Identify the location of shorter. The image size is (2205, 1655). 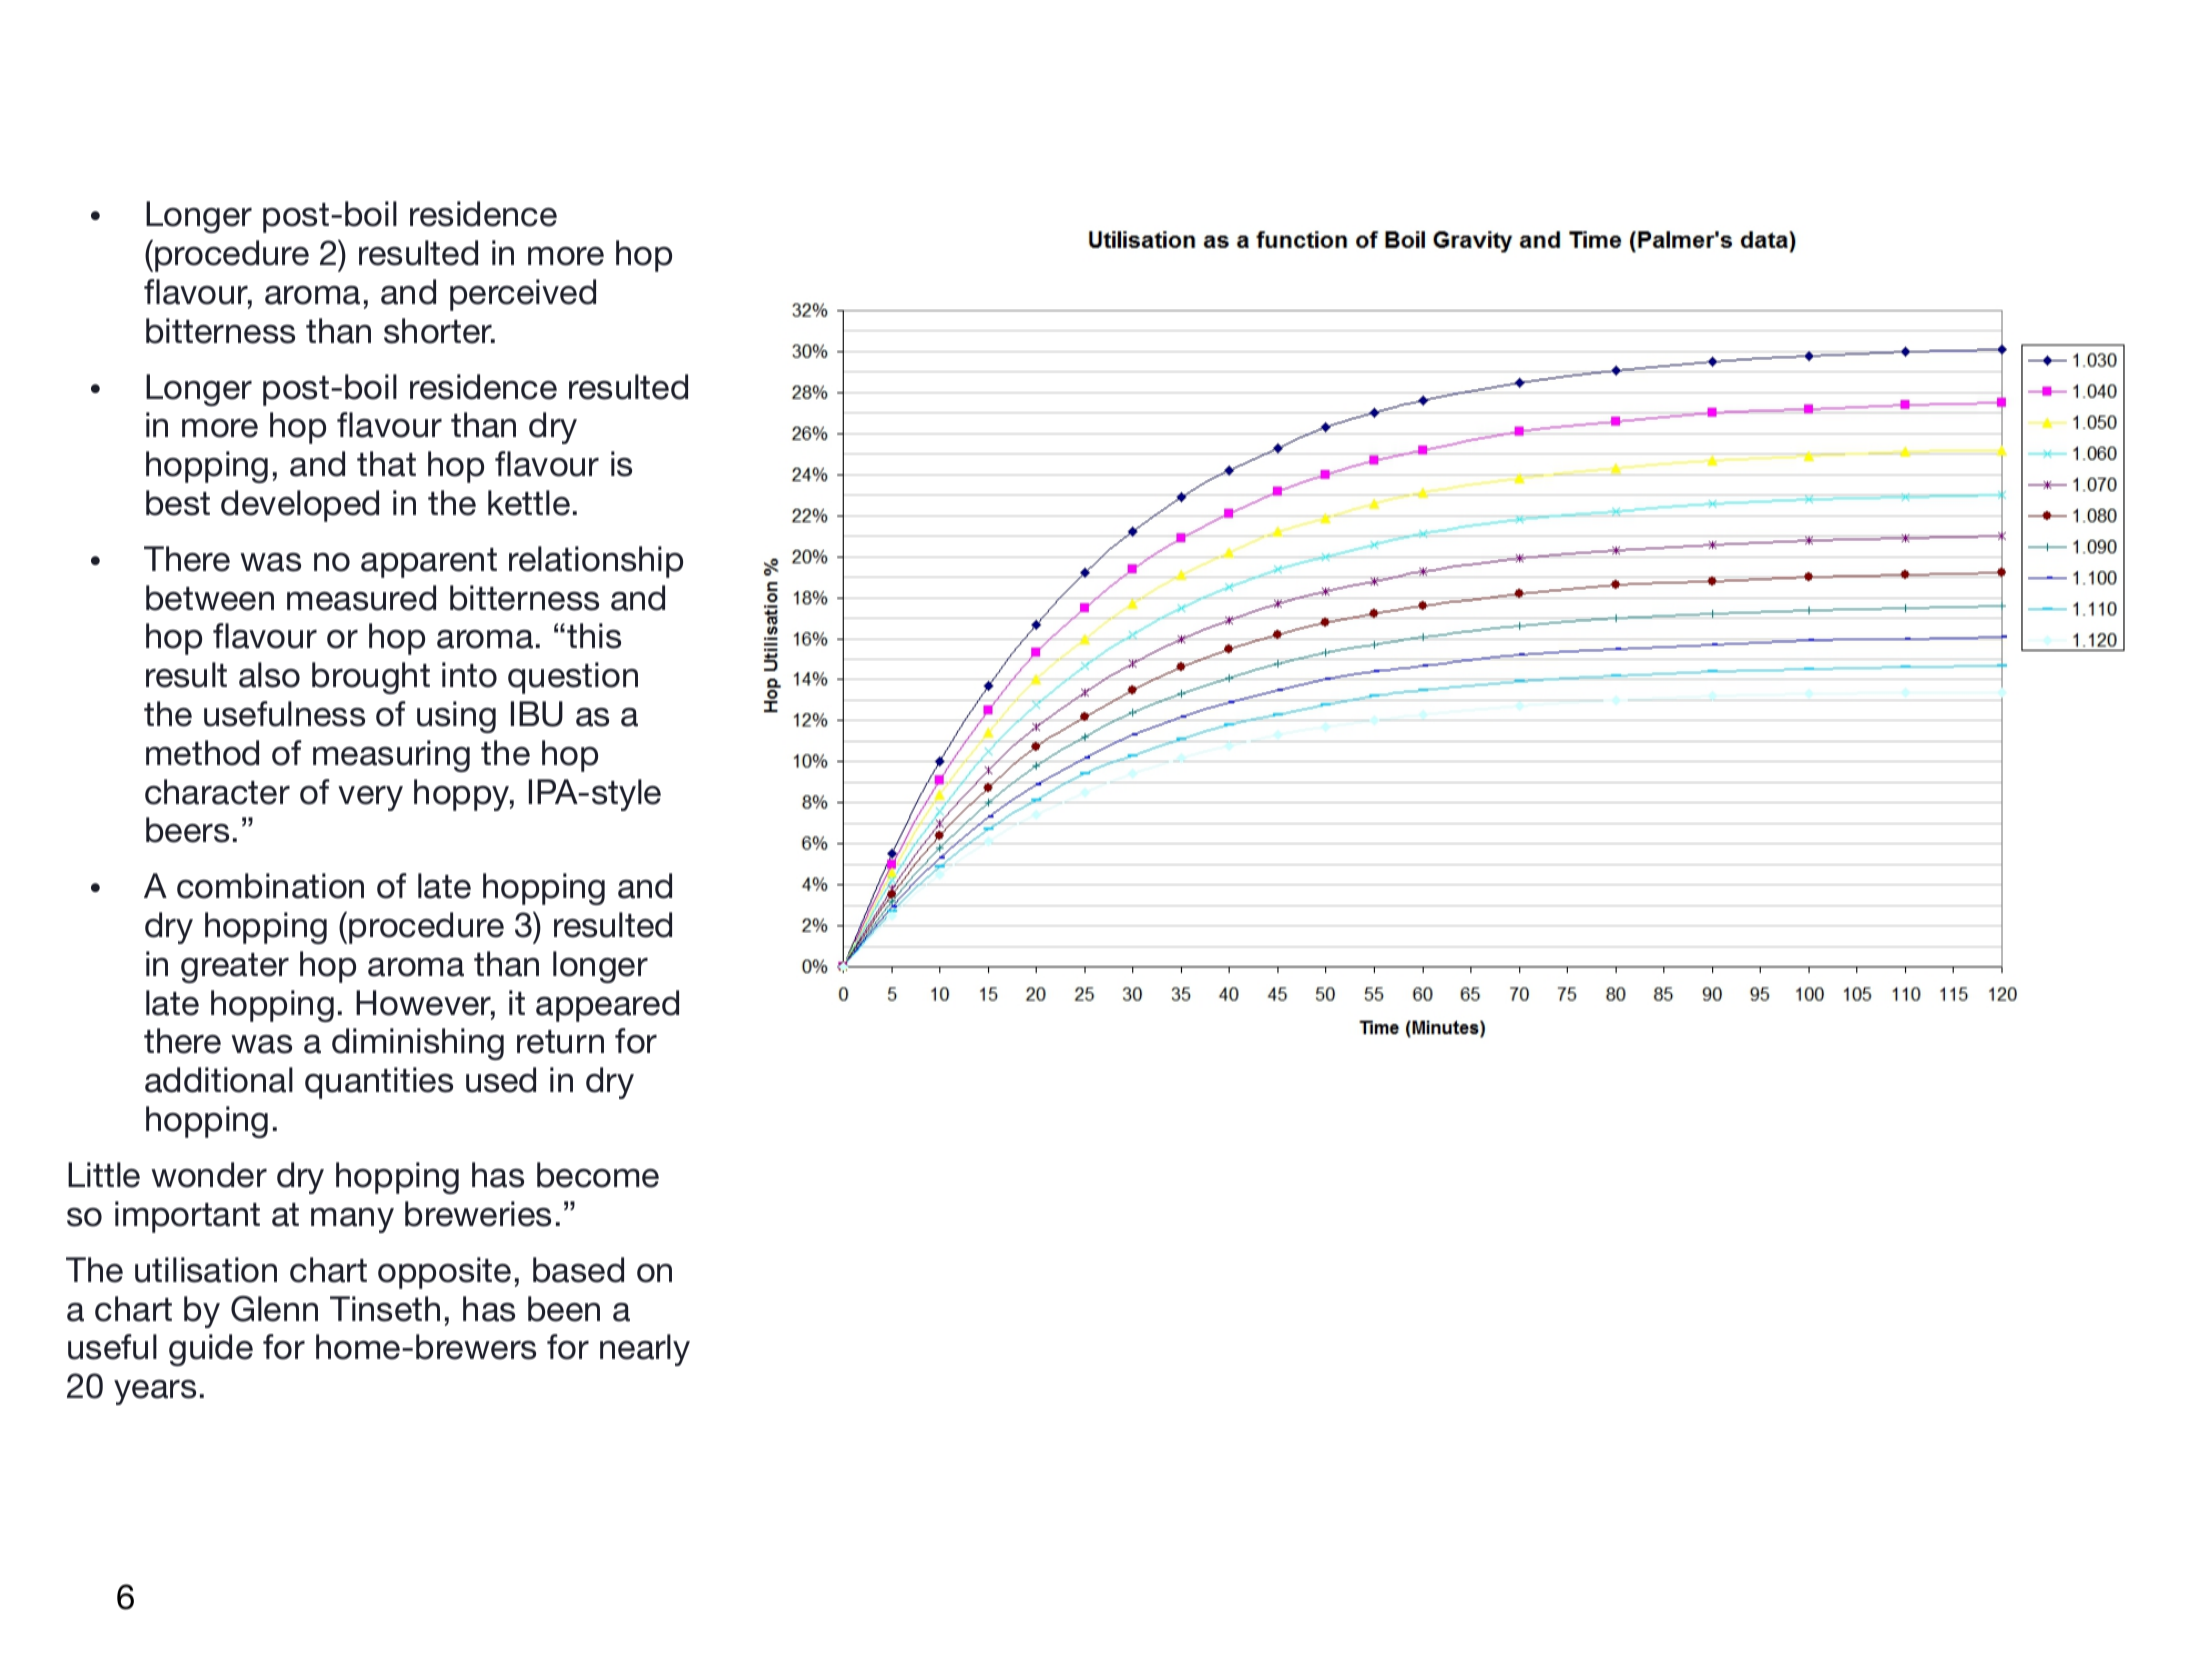
(439, 331).
